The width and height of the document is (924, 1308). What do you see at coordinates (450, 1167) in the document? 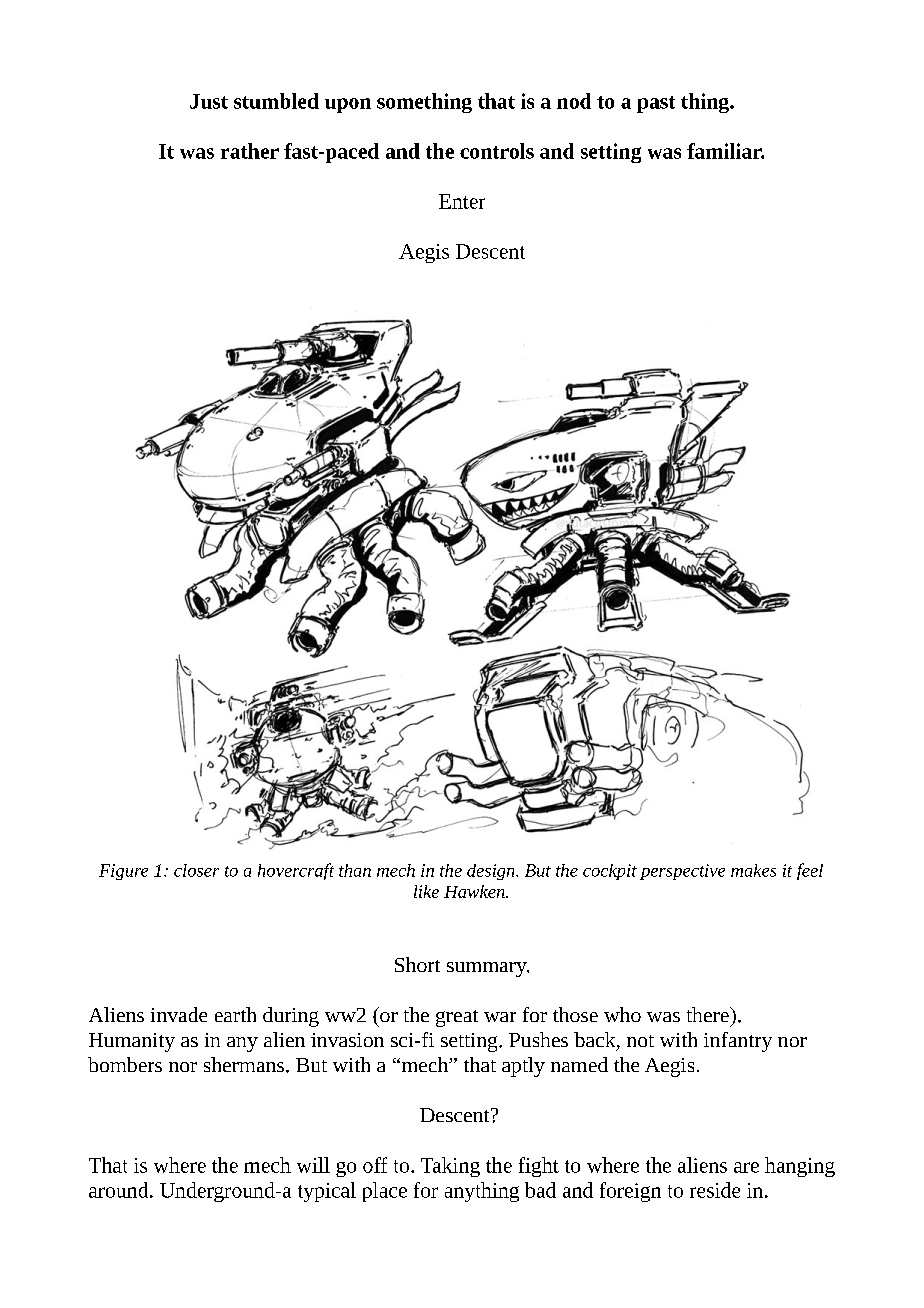
I see `Taking` at bounding box center [450, 1167].
